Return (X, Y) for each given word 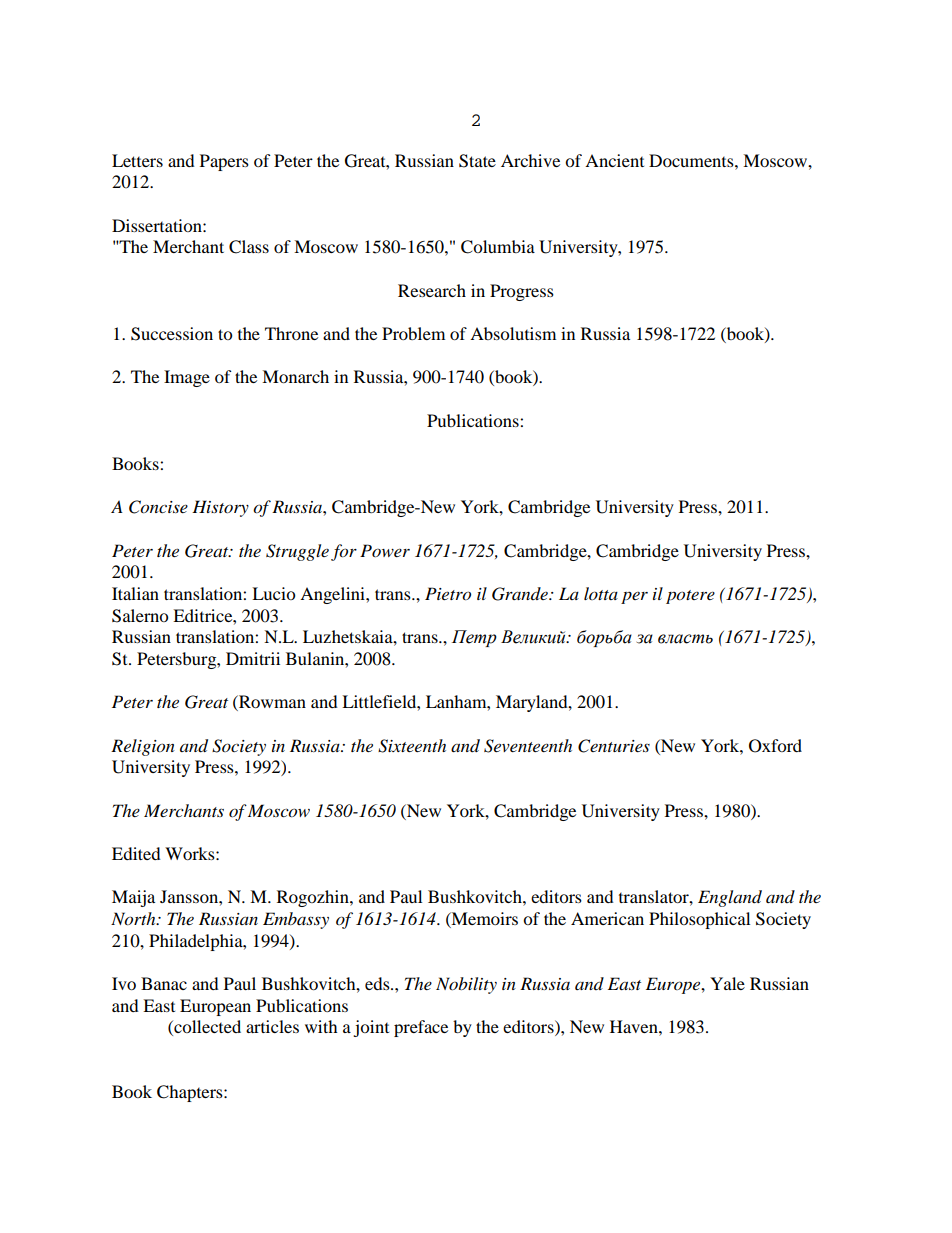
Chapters (191, 1093)
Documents (692, 160)
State (477, 161)
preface (421, 1028)
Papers (224, 162)
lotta (601, 593)
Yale (727, 983)
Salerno (140, 616)
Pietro (448, 594)
